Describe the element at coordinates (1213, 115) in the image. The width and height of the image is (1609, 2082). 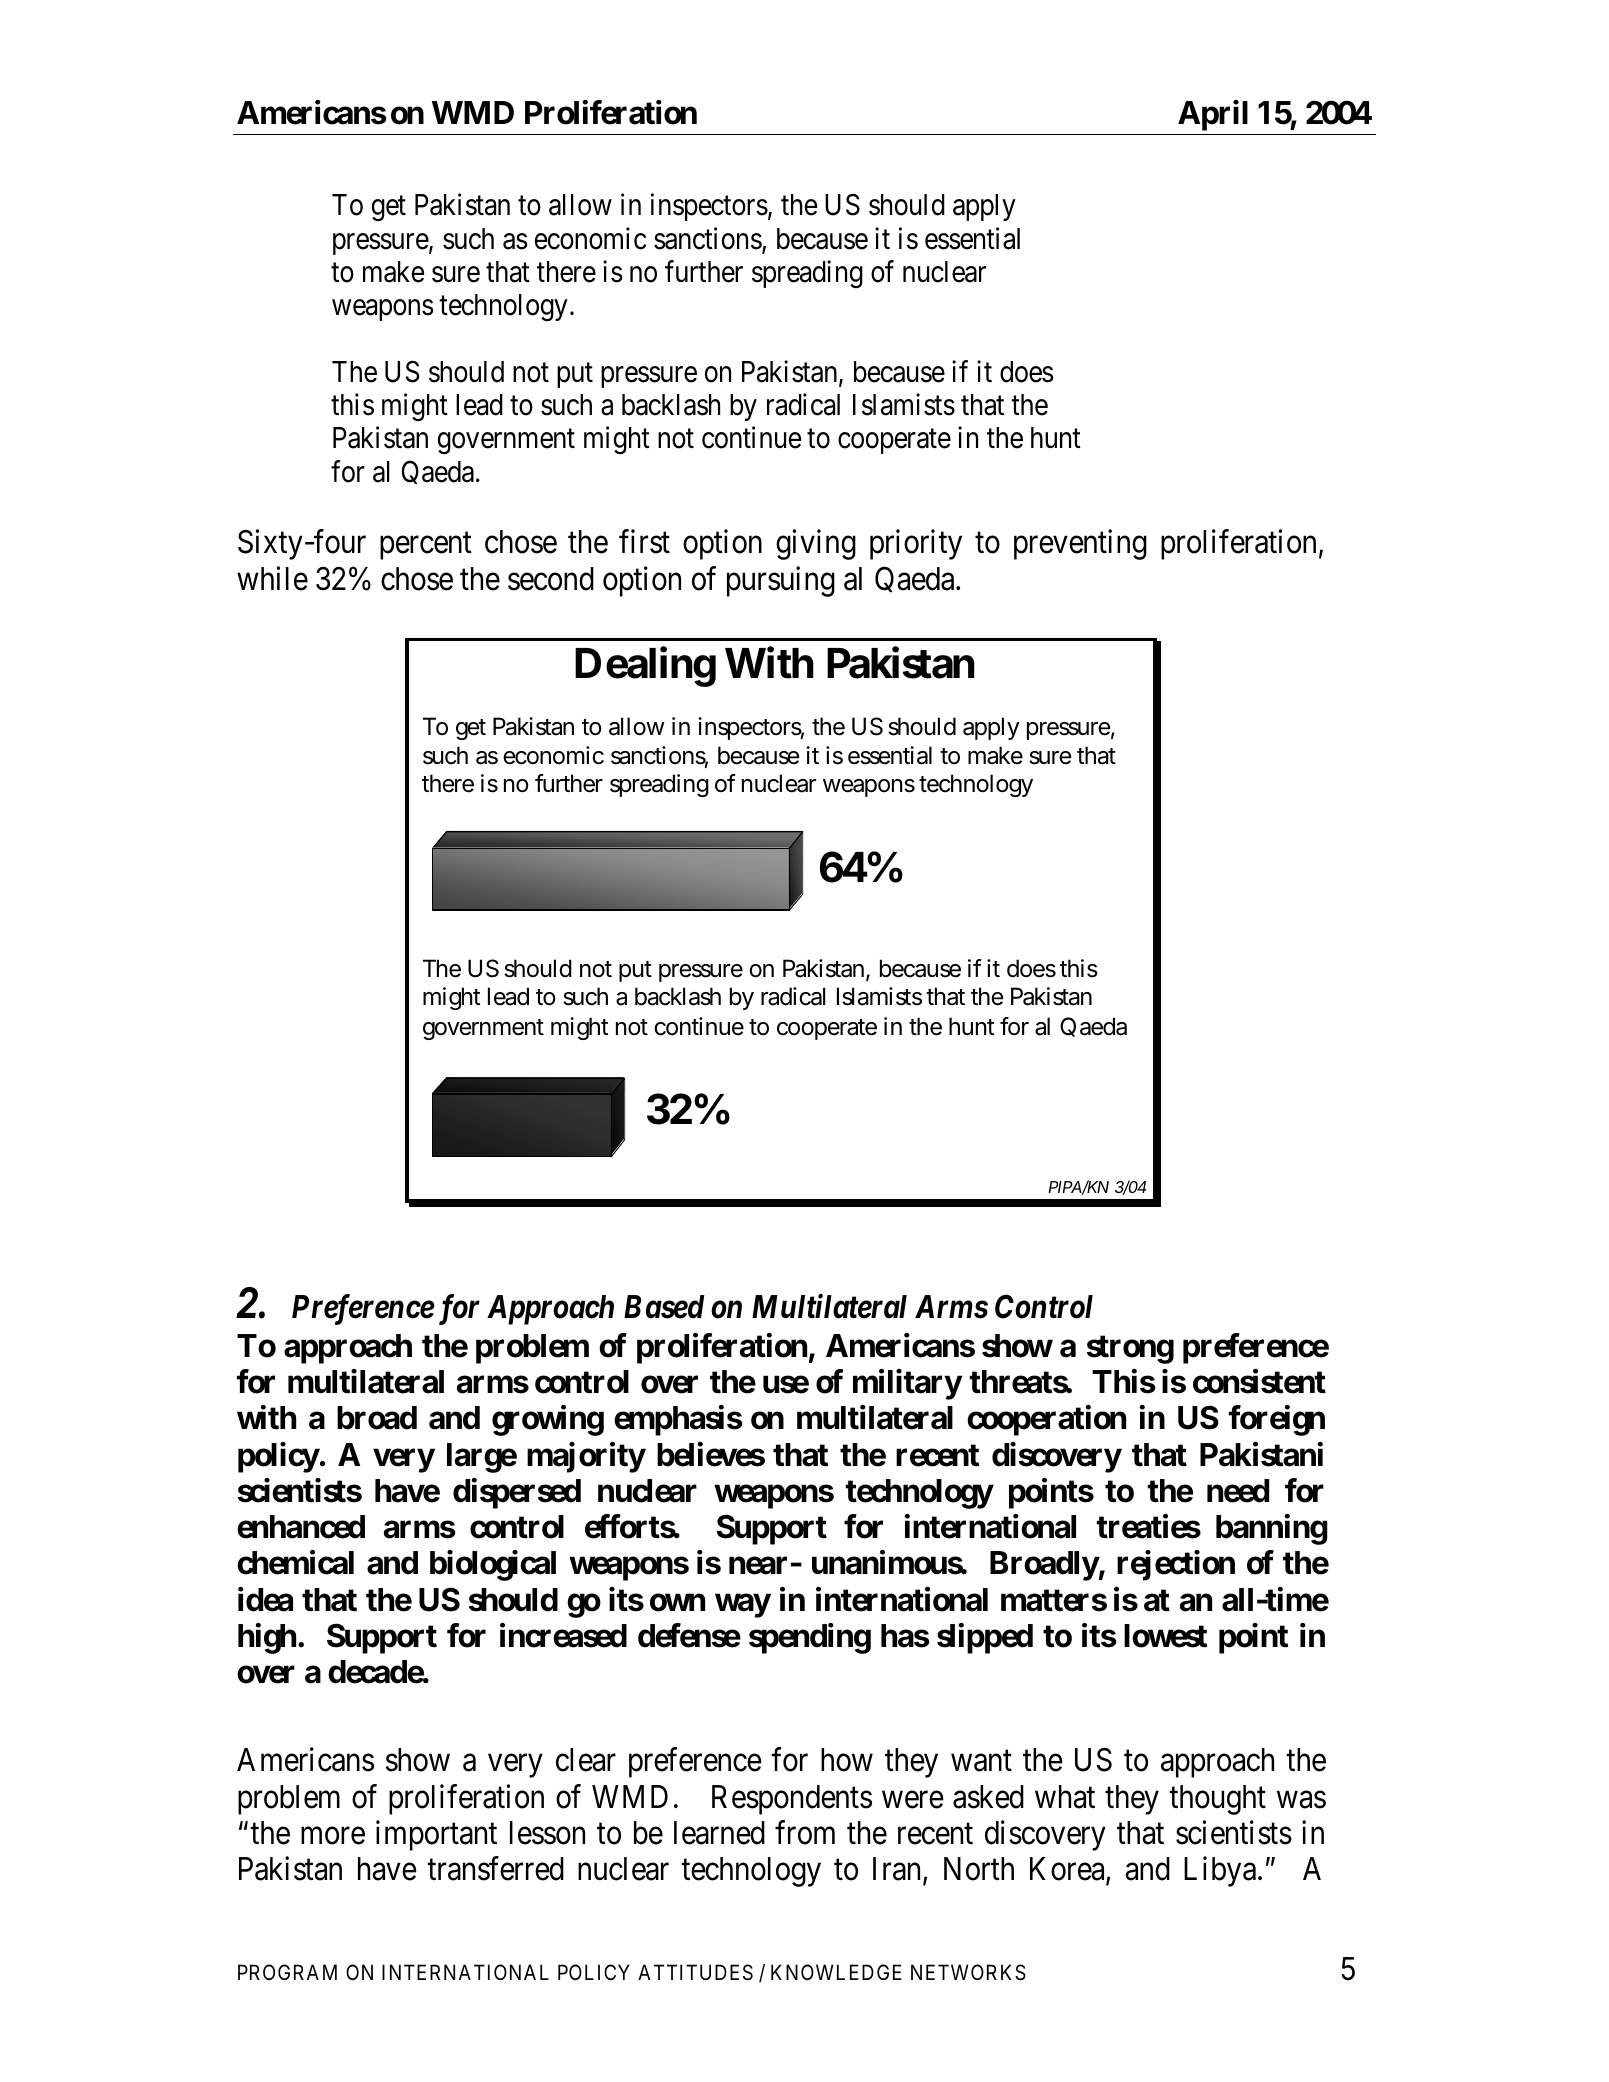
I see `April` at that location.
